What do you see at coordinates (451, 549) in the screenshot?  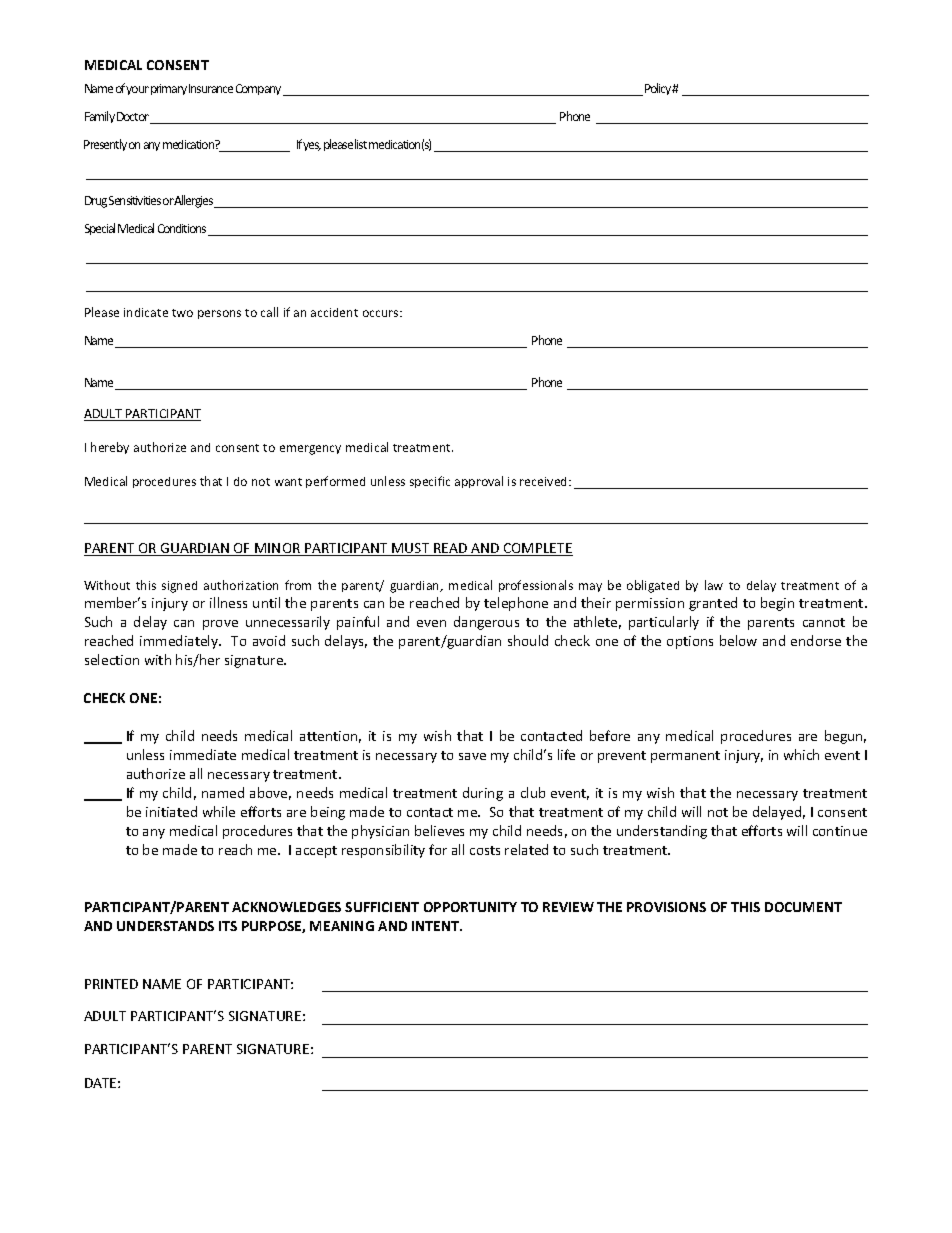 I see `READ` at bounding box center [451, 549].
